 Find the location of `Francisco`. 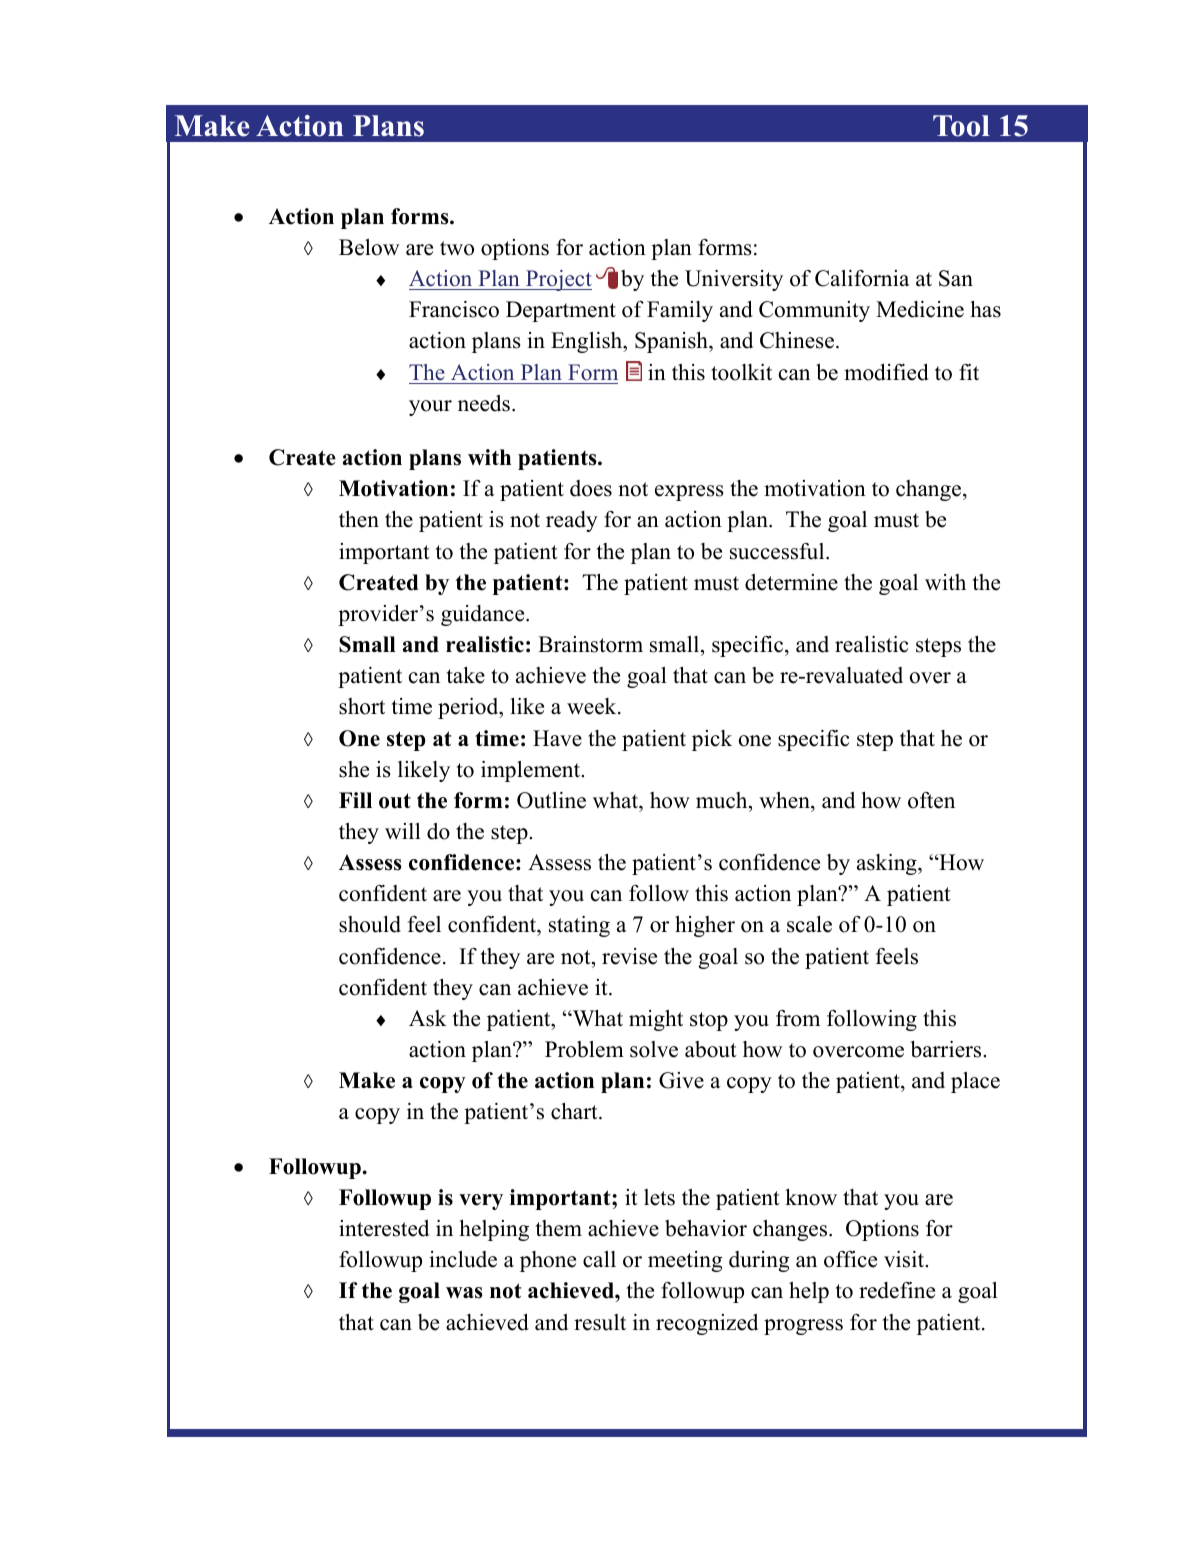

Francisco is located at coordinates (454, 309).
